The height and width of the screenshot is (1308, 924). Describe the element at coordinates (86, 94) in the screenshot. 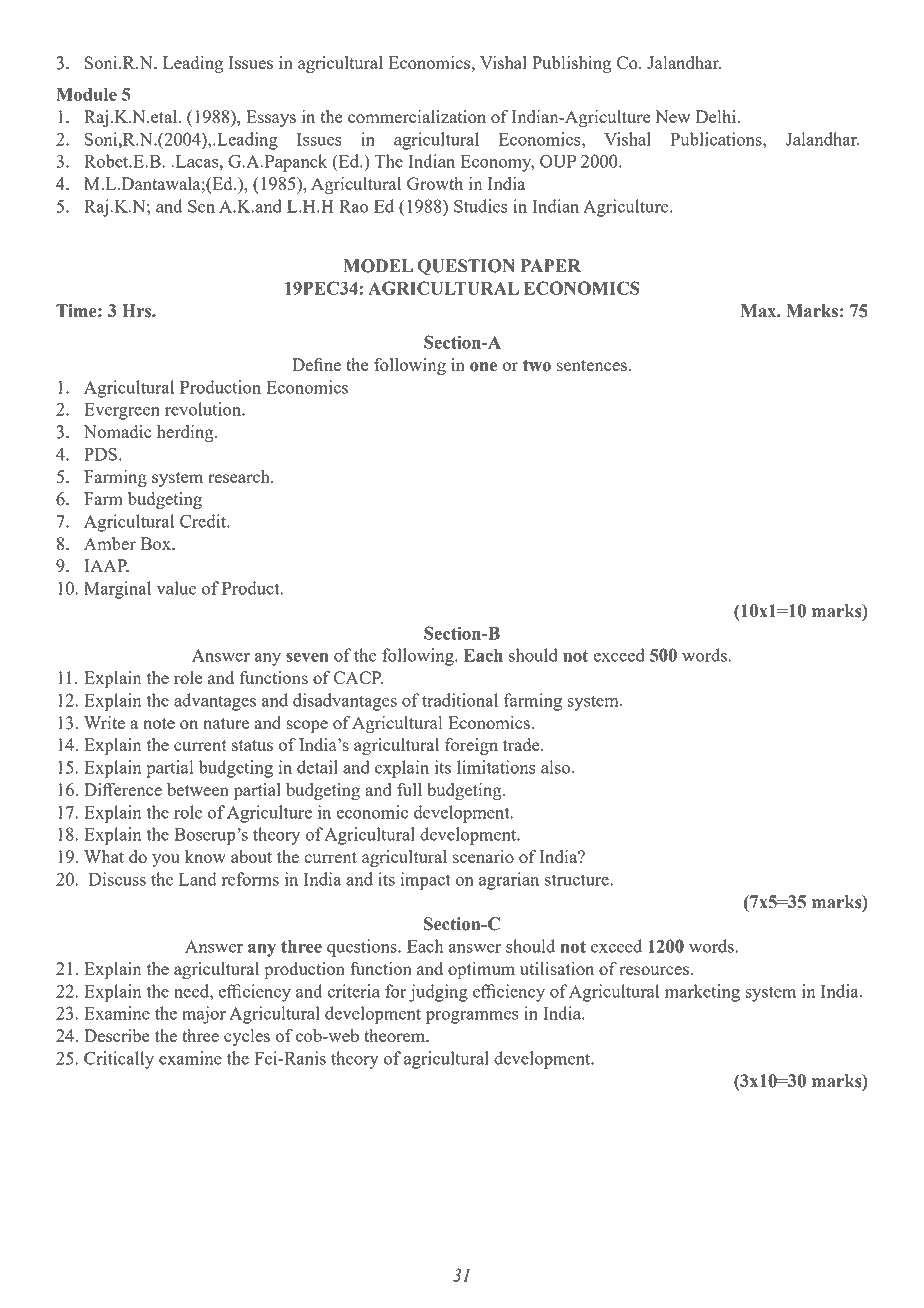

I see `Module` at that location.
